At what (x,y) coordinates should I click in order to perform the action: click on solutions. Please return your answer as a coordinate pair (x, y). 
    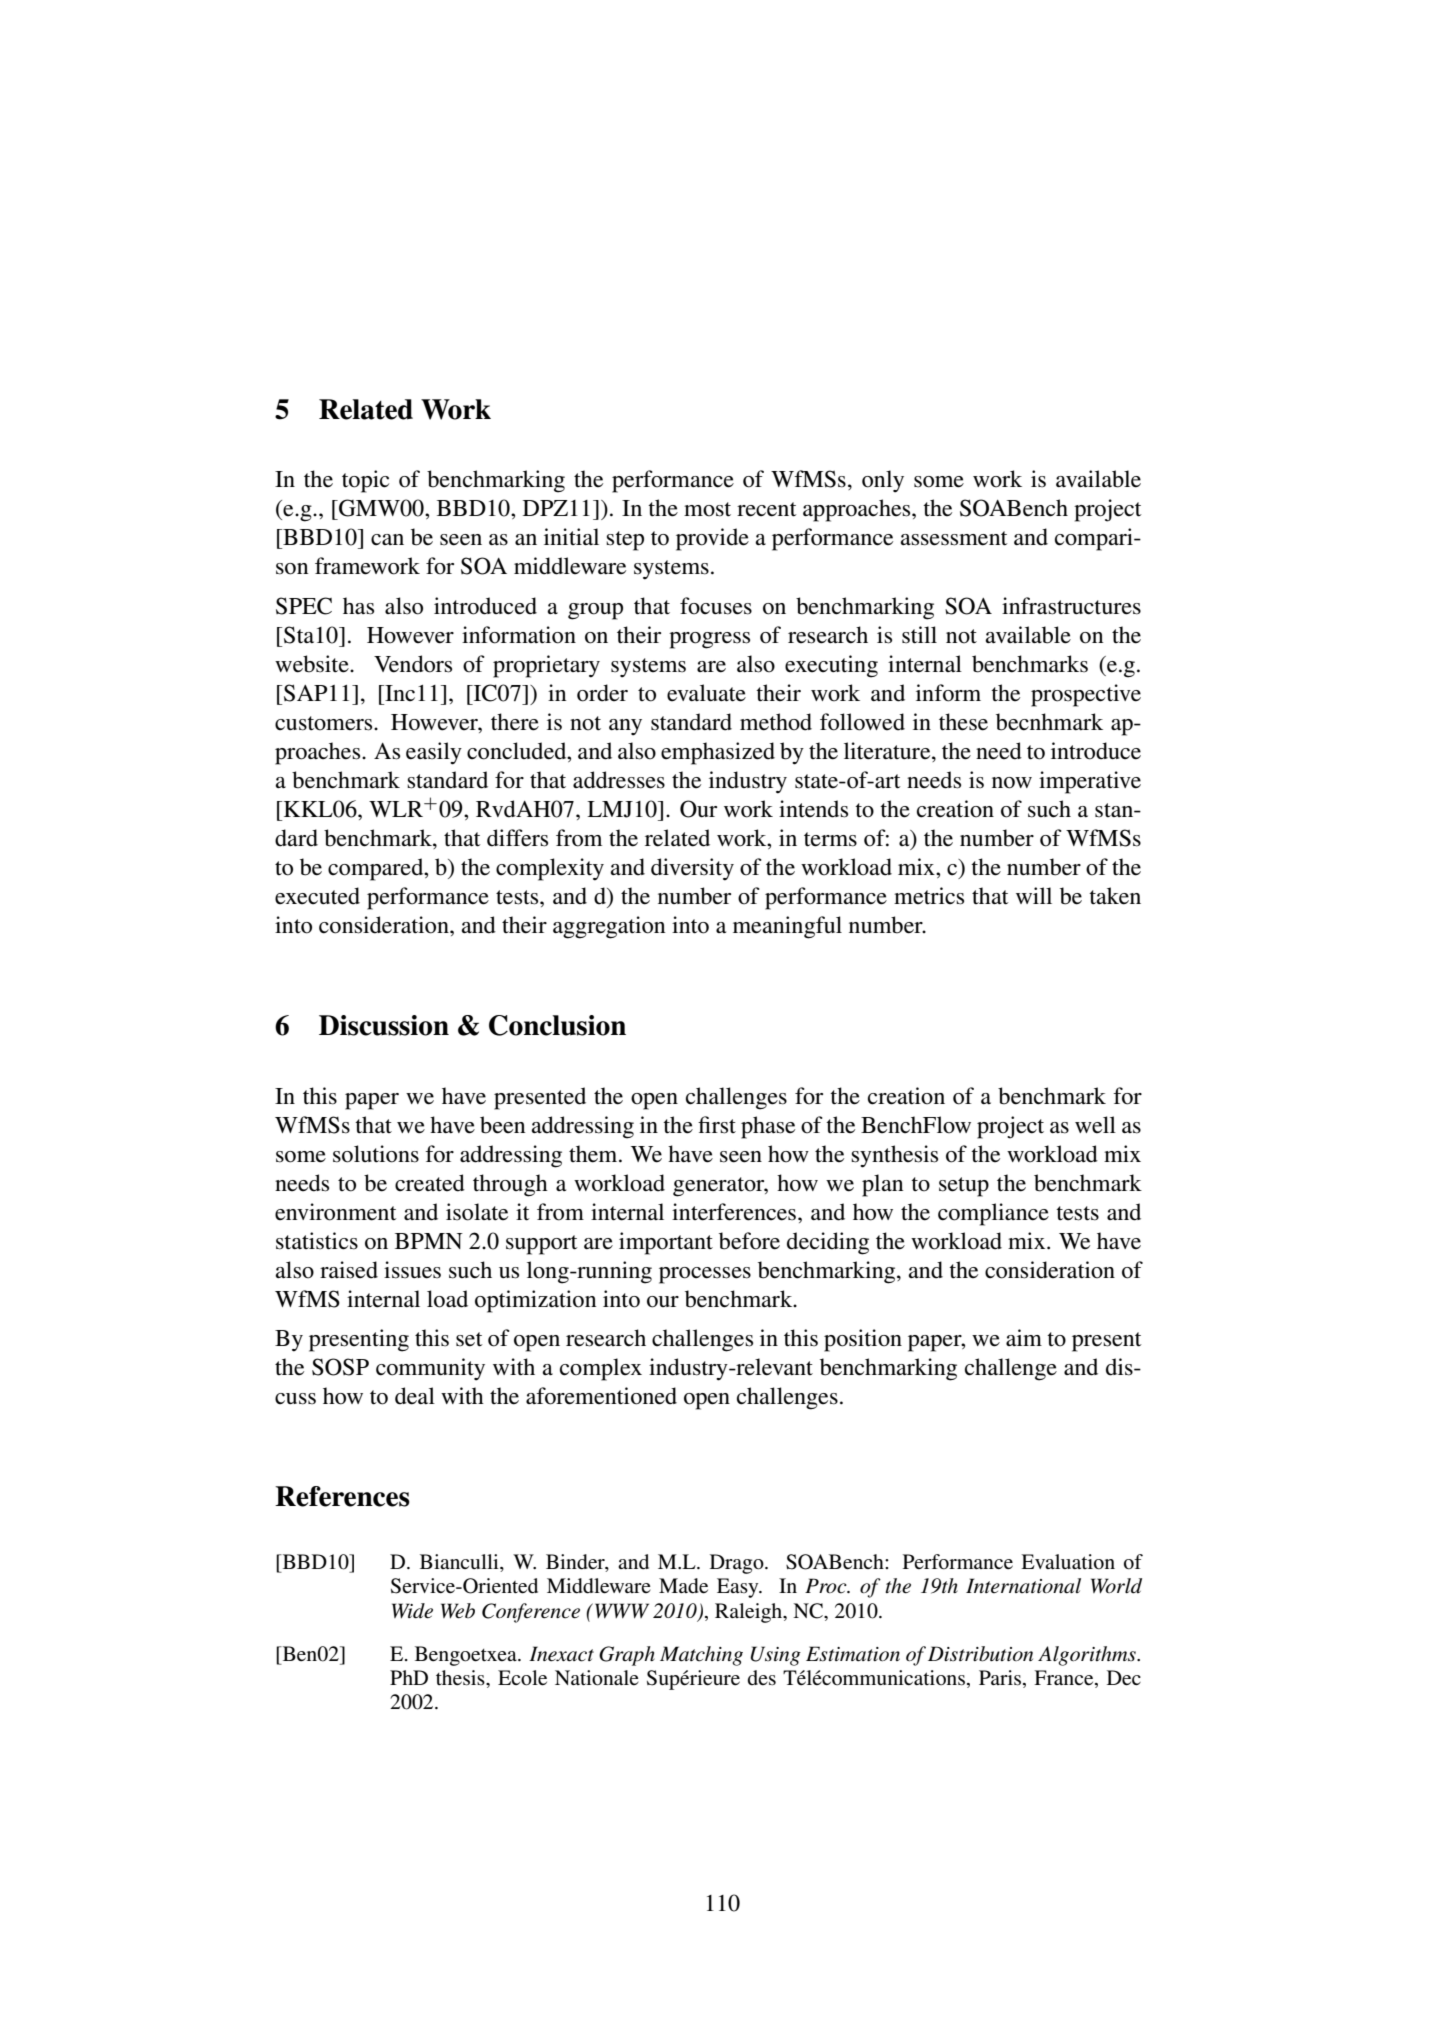
    Looking at the image, I should click on (376, 1154).
